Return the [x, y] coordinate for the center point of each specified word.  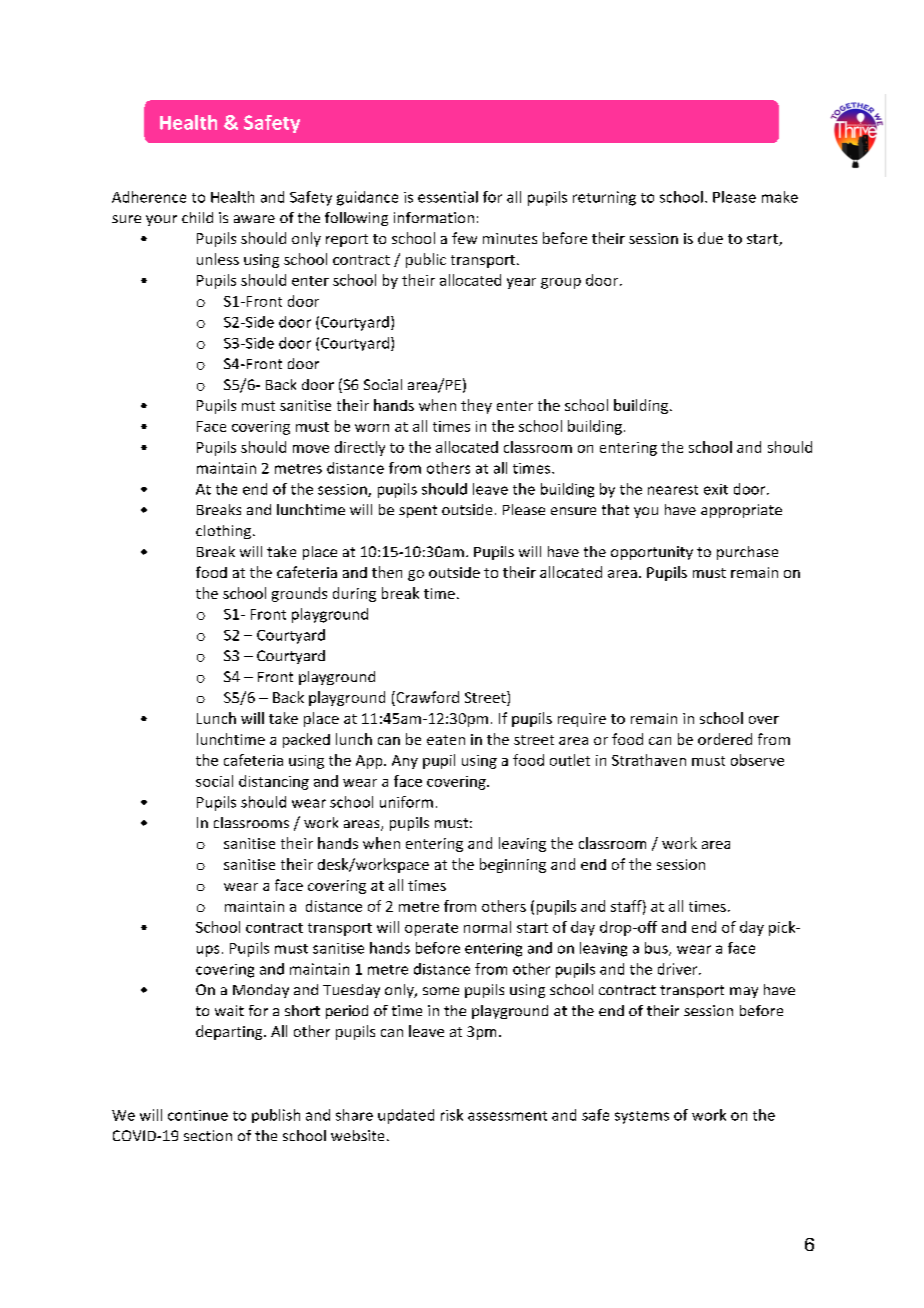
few [464, 238]
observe [757, 760]
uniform [406, 802]
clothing [223, 532]
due [710, 238]
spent [418, 511]
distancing [274, 782]
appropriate [741, 511]
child [197, 217]
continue [198, 1115]
